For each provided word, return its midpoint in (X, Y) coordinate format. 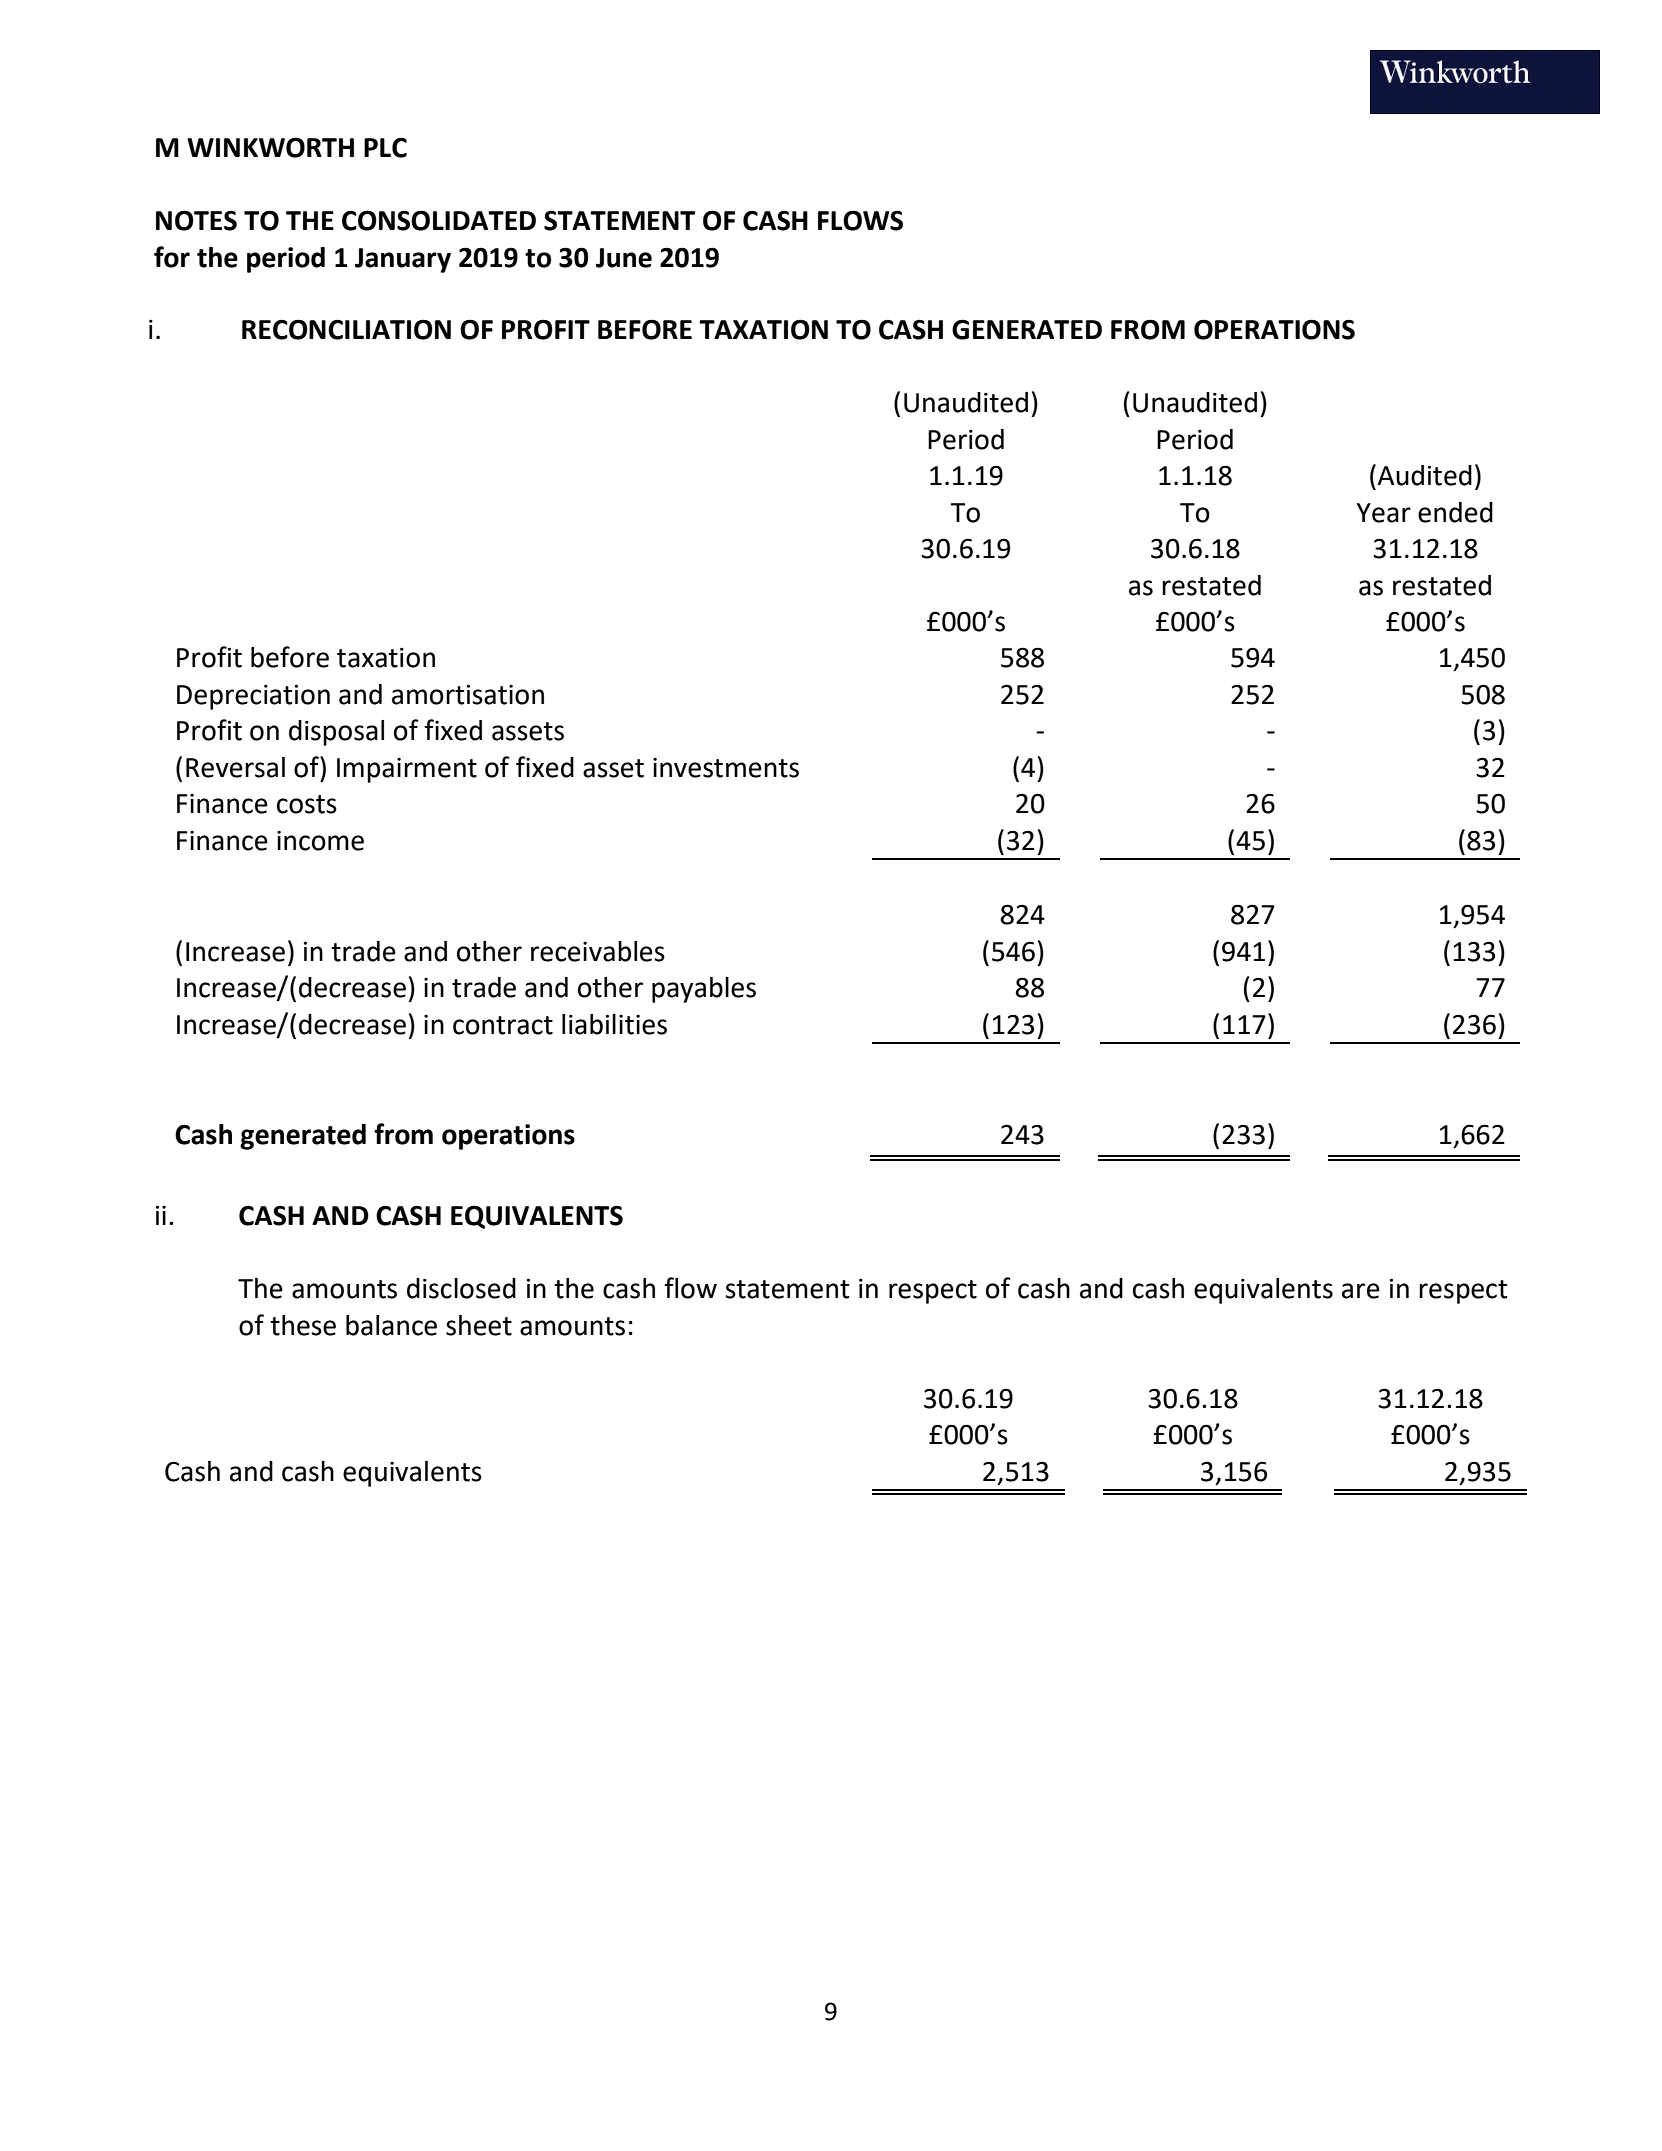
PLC (385, 148)
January (403, 260)
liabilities (614, 1024)
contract (503, 1025)
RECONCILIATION (346, 329)
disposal (336, 733)
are (1361, 1291)
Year (1384, 513)
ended (1455, 512)
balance (391, 1325)
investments (726, 768)
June (624, 258)
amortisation (468, 694)
